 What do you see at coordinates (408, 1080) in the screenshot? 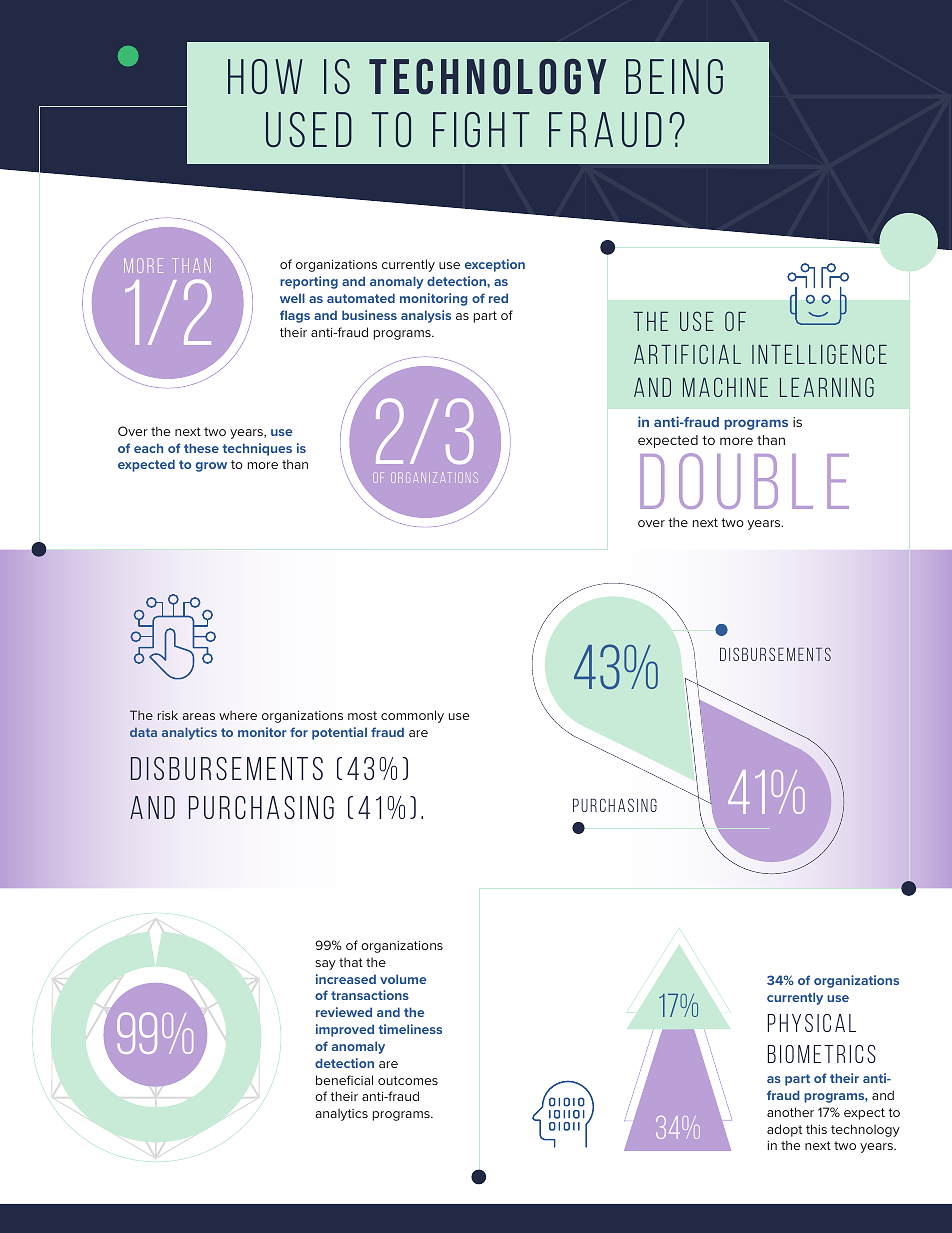
I see `outcomes` at bounding box center [408, 1080].
